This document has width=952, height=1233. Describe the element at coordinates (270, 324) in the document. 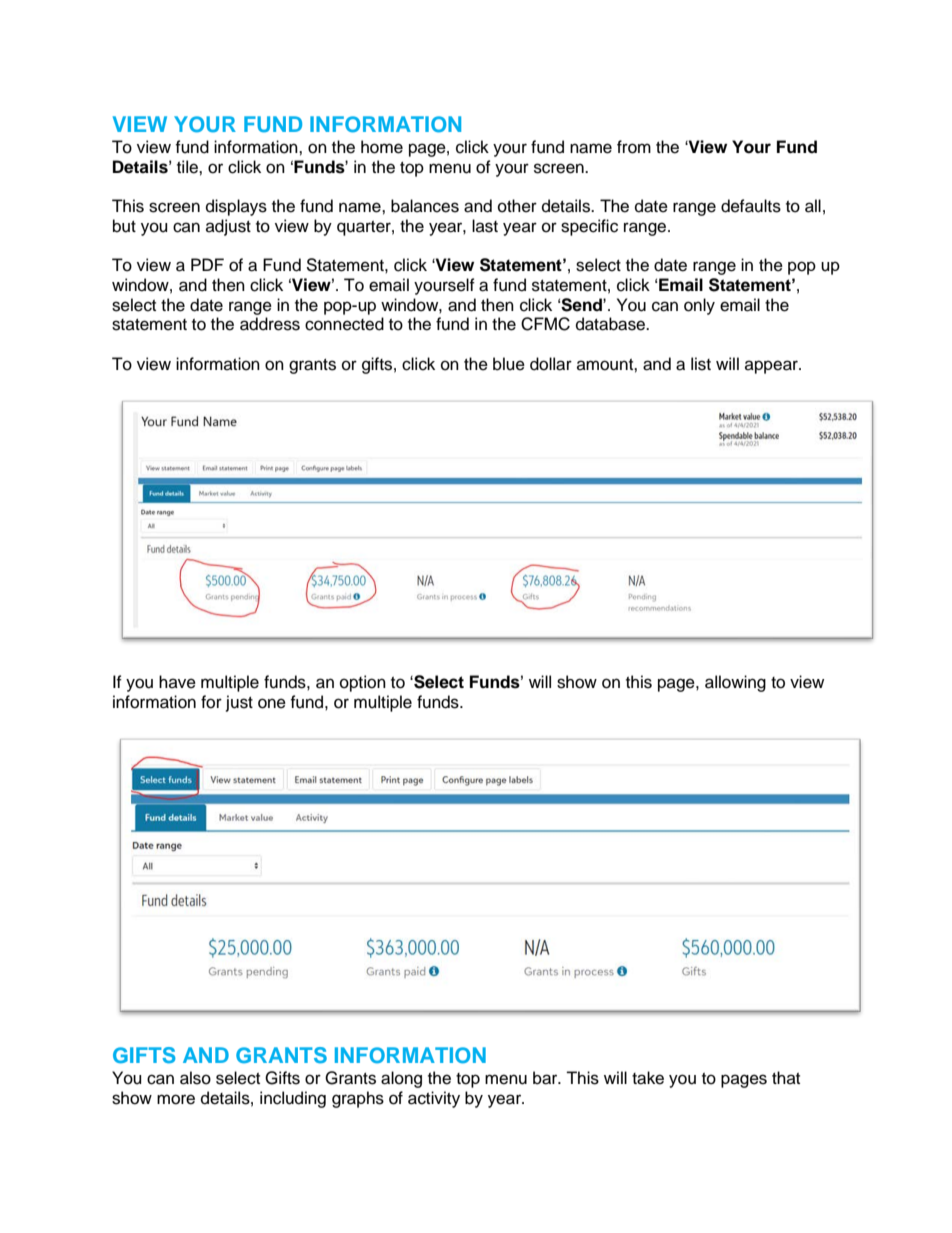

I see `address` at that location.
